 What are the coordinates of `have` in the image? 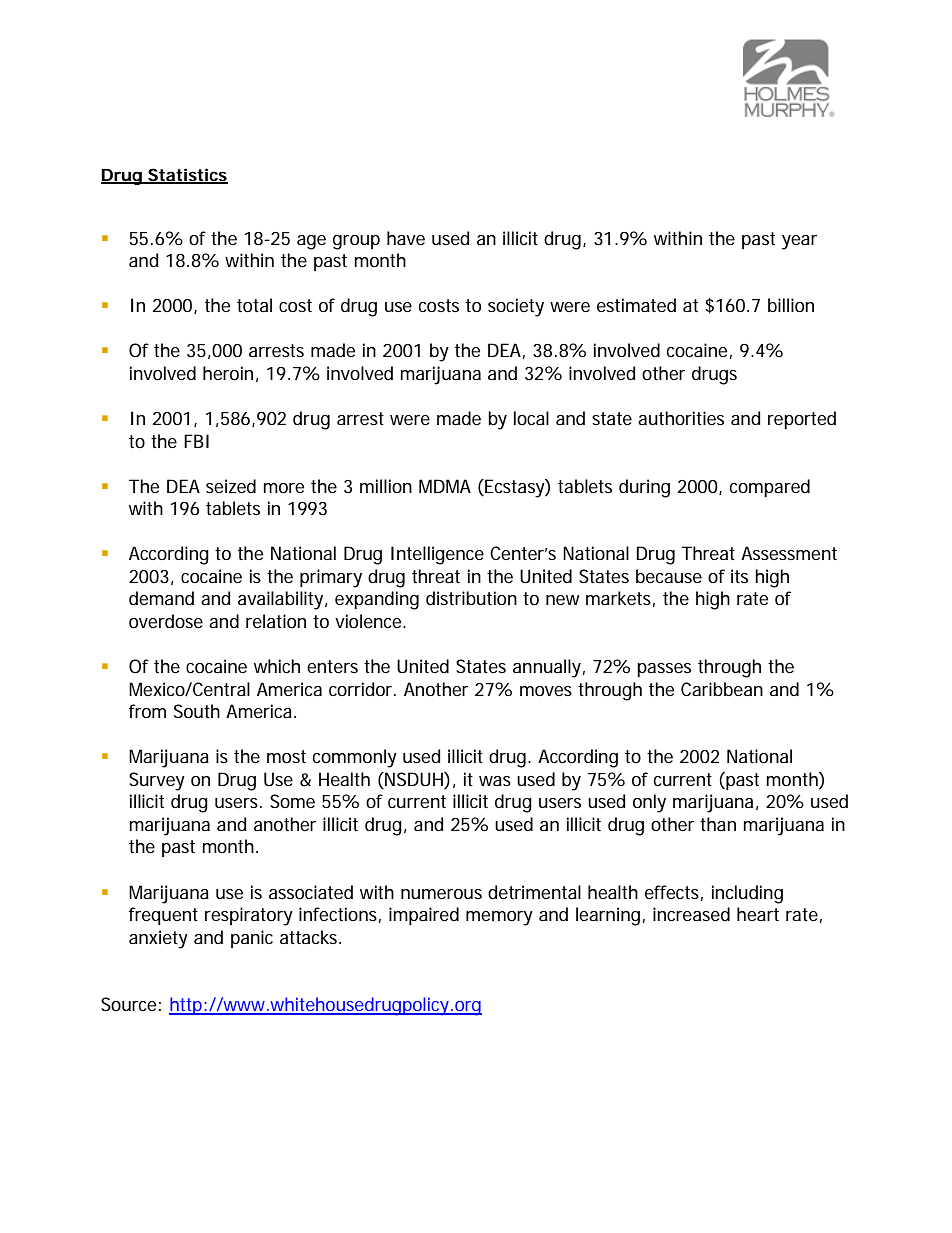 It's located at (406, 238).
